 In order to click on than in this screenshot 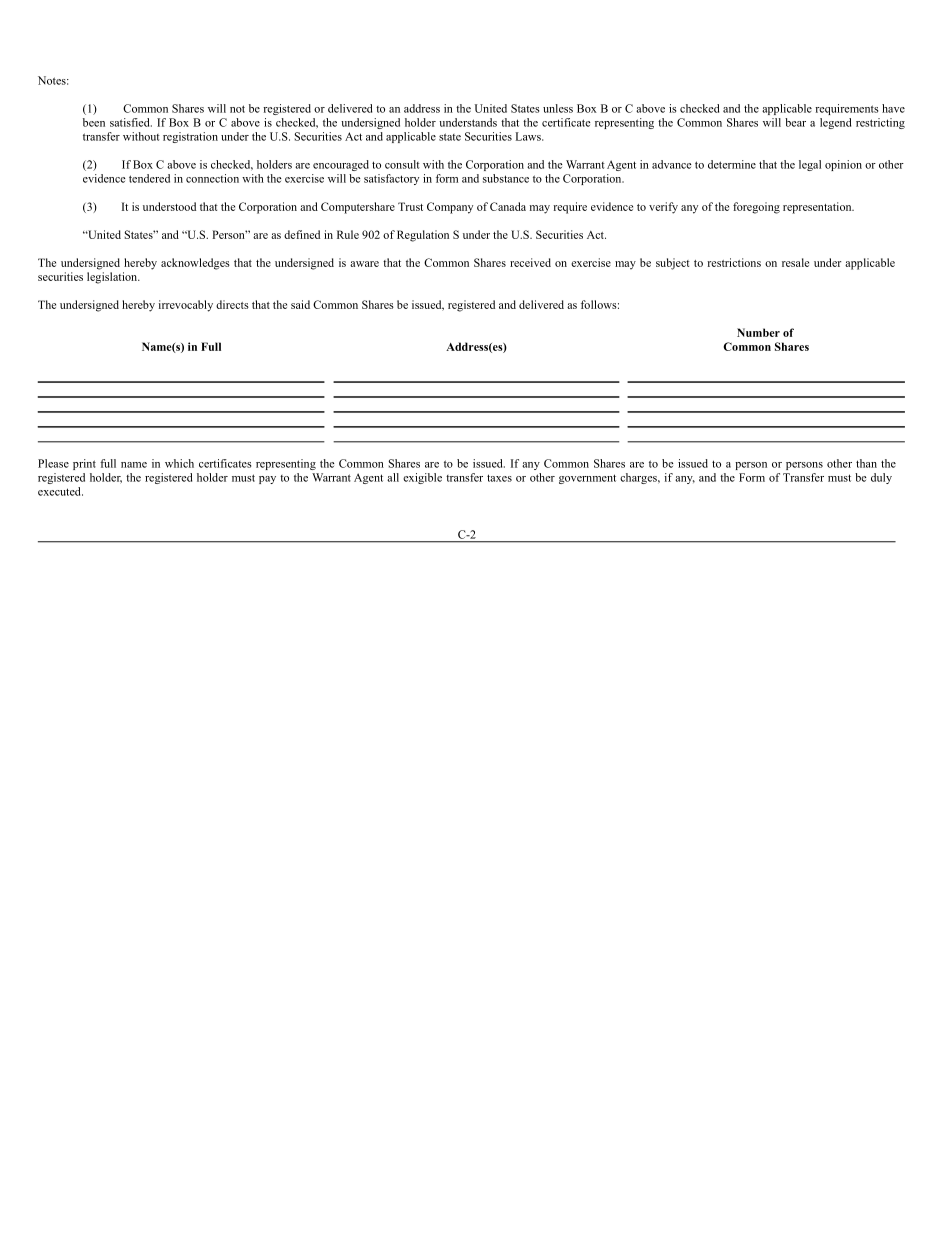, I will do `click(866, 463)`.
